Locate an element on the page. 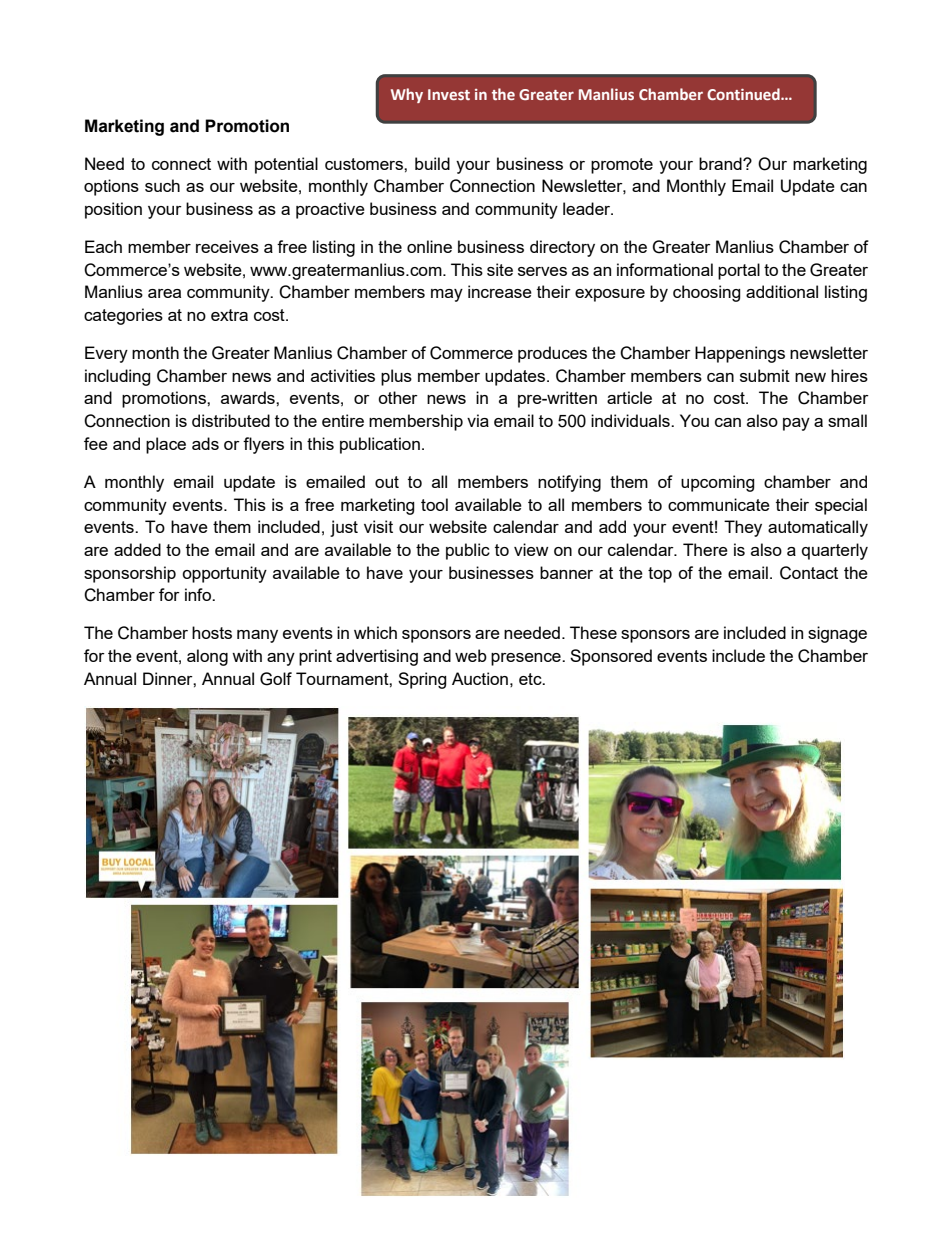 The width and height of the image is (952, 1233). Invest is located at coordinates (449, 94).
